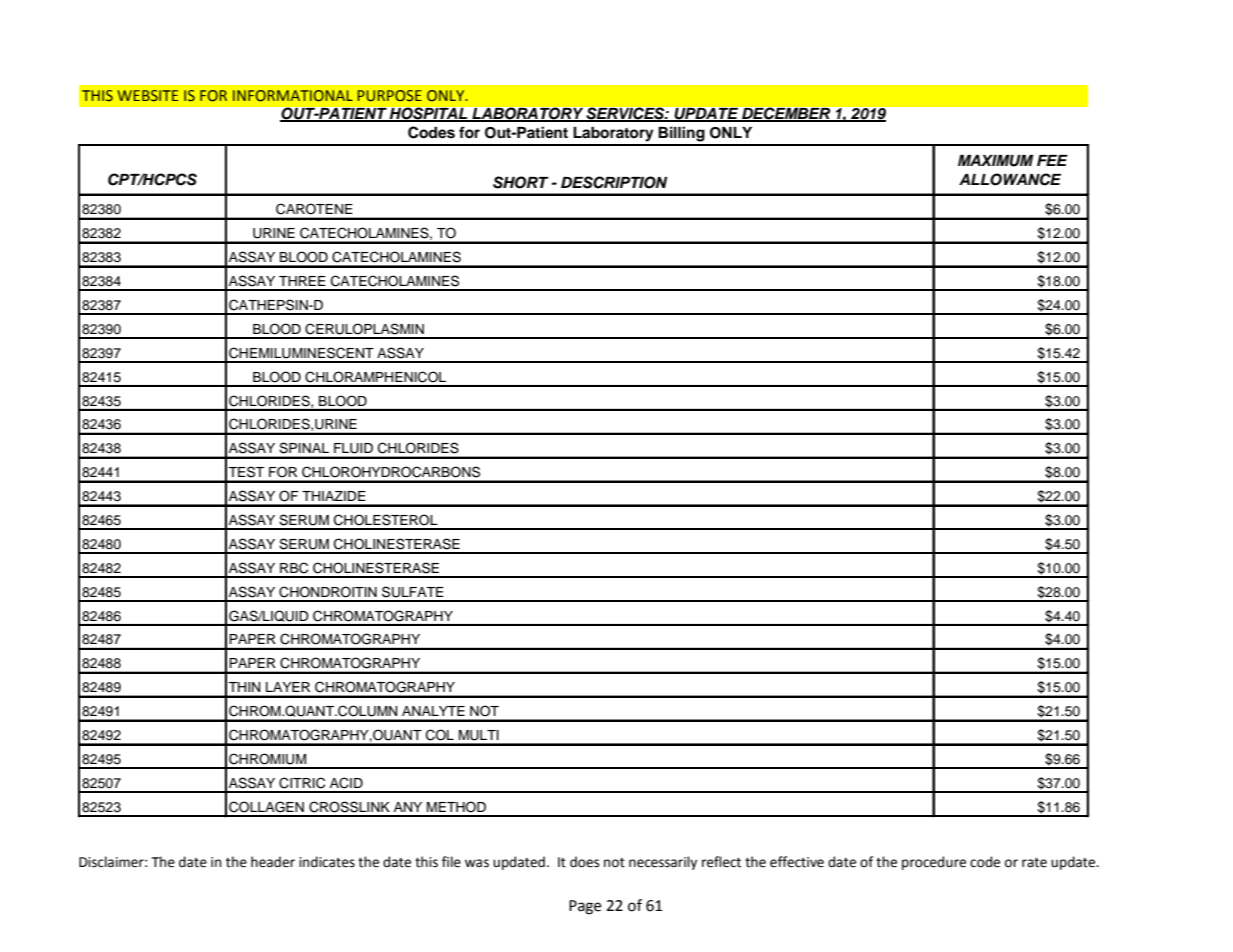  Describe the element at coordinates (293, 95) in the image. I see `INFORMATIONAL` at that location.
